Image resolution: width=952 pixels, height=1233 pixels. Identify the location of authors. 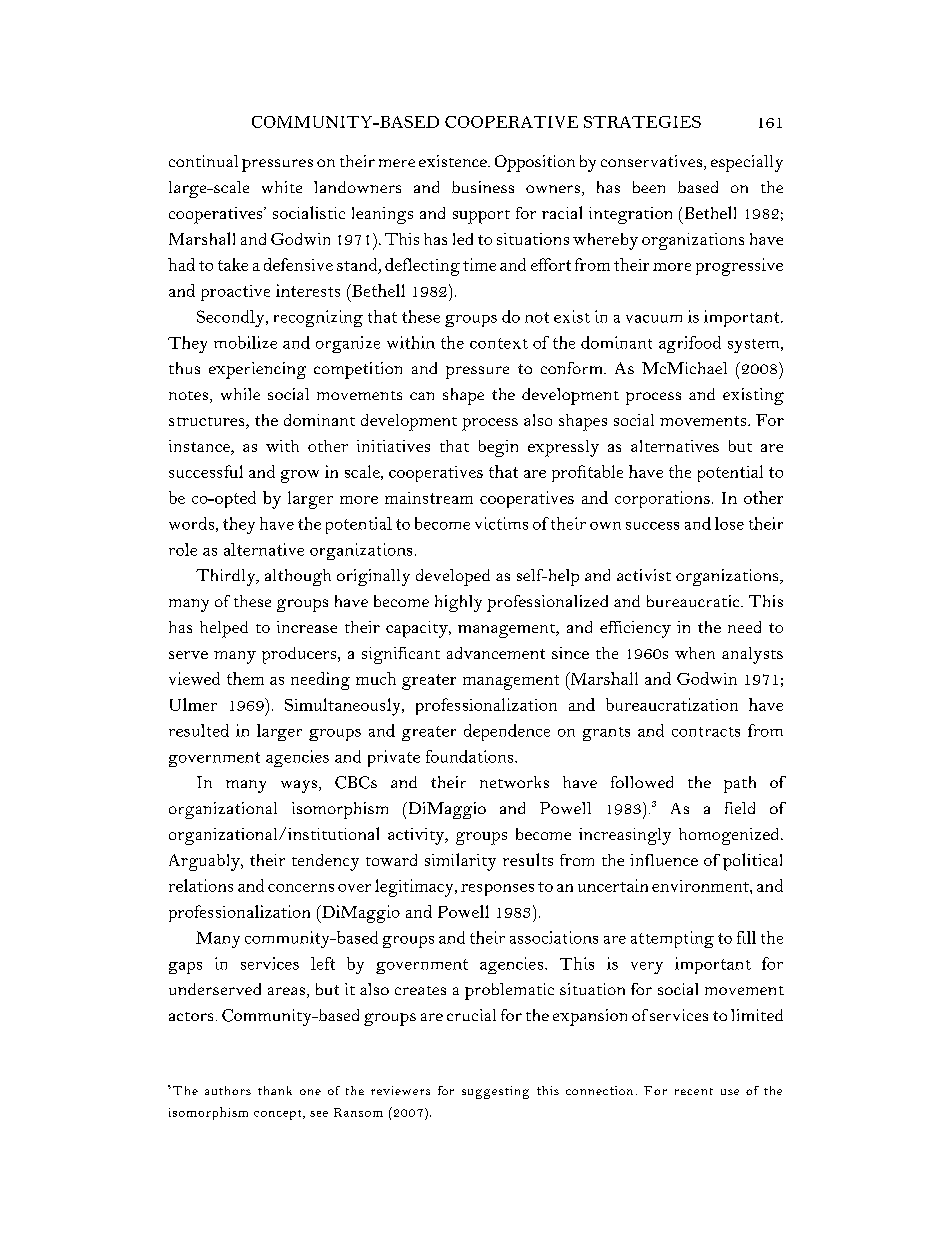
(228, 1090).
